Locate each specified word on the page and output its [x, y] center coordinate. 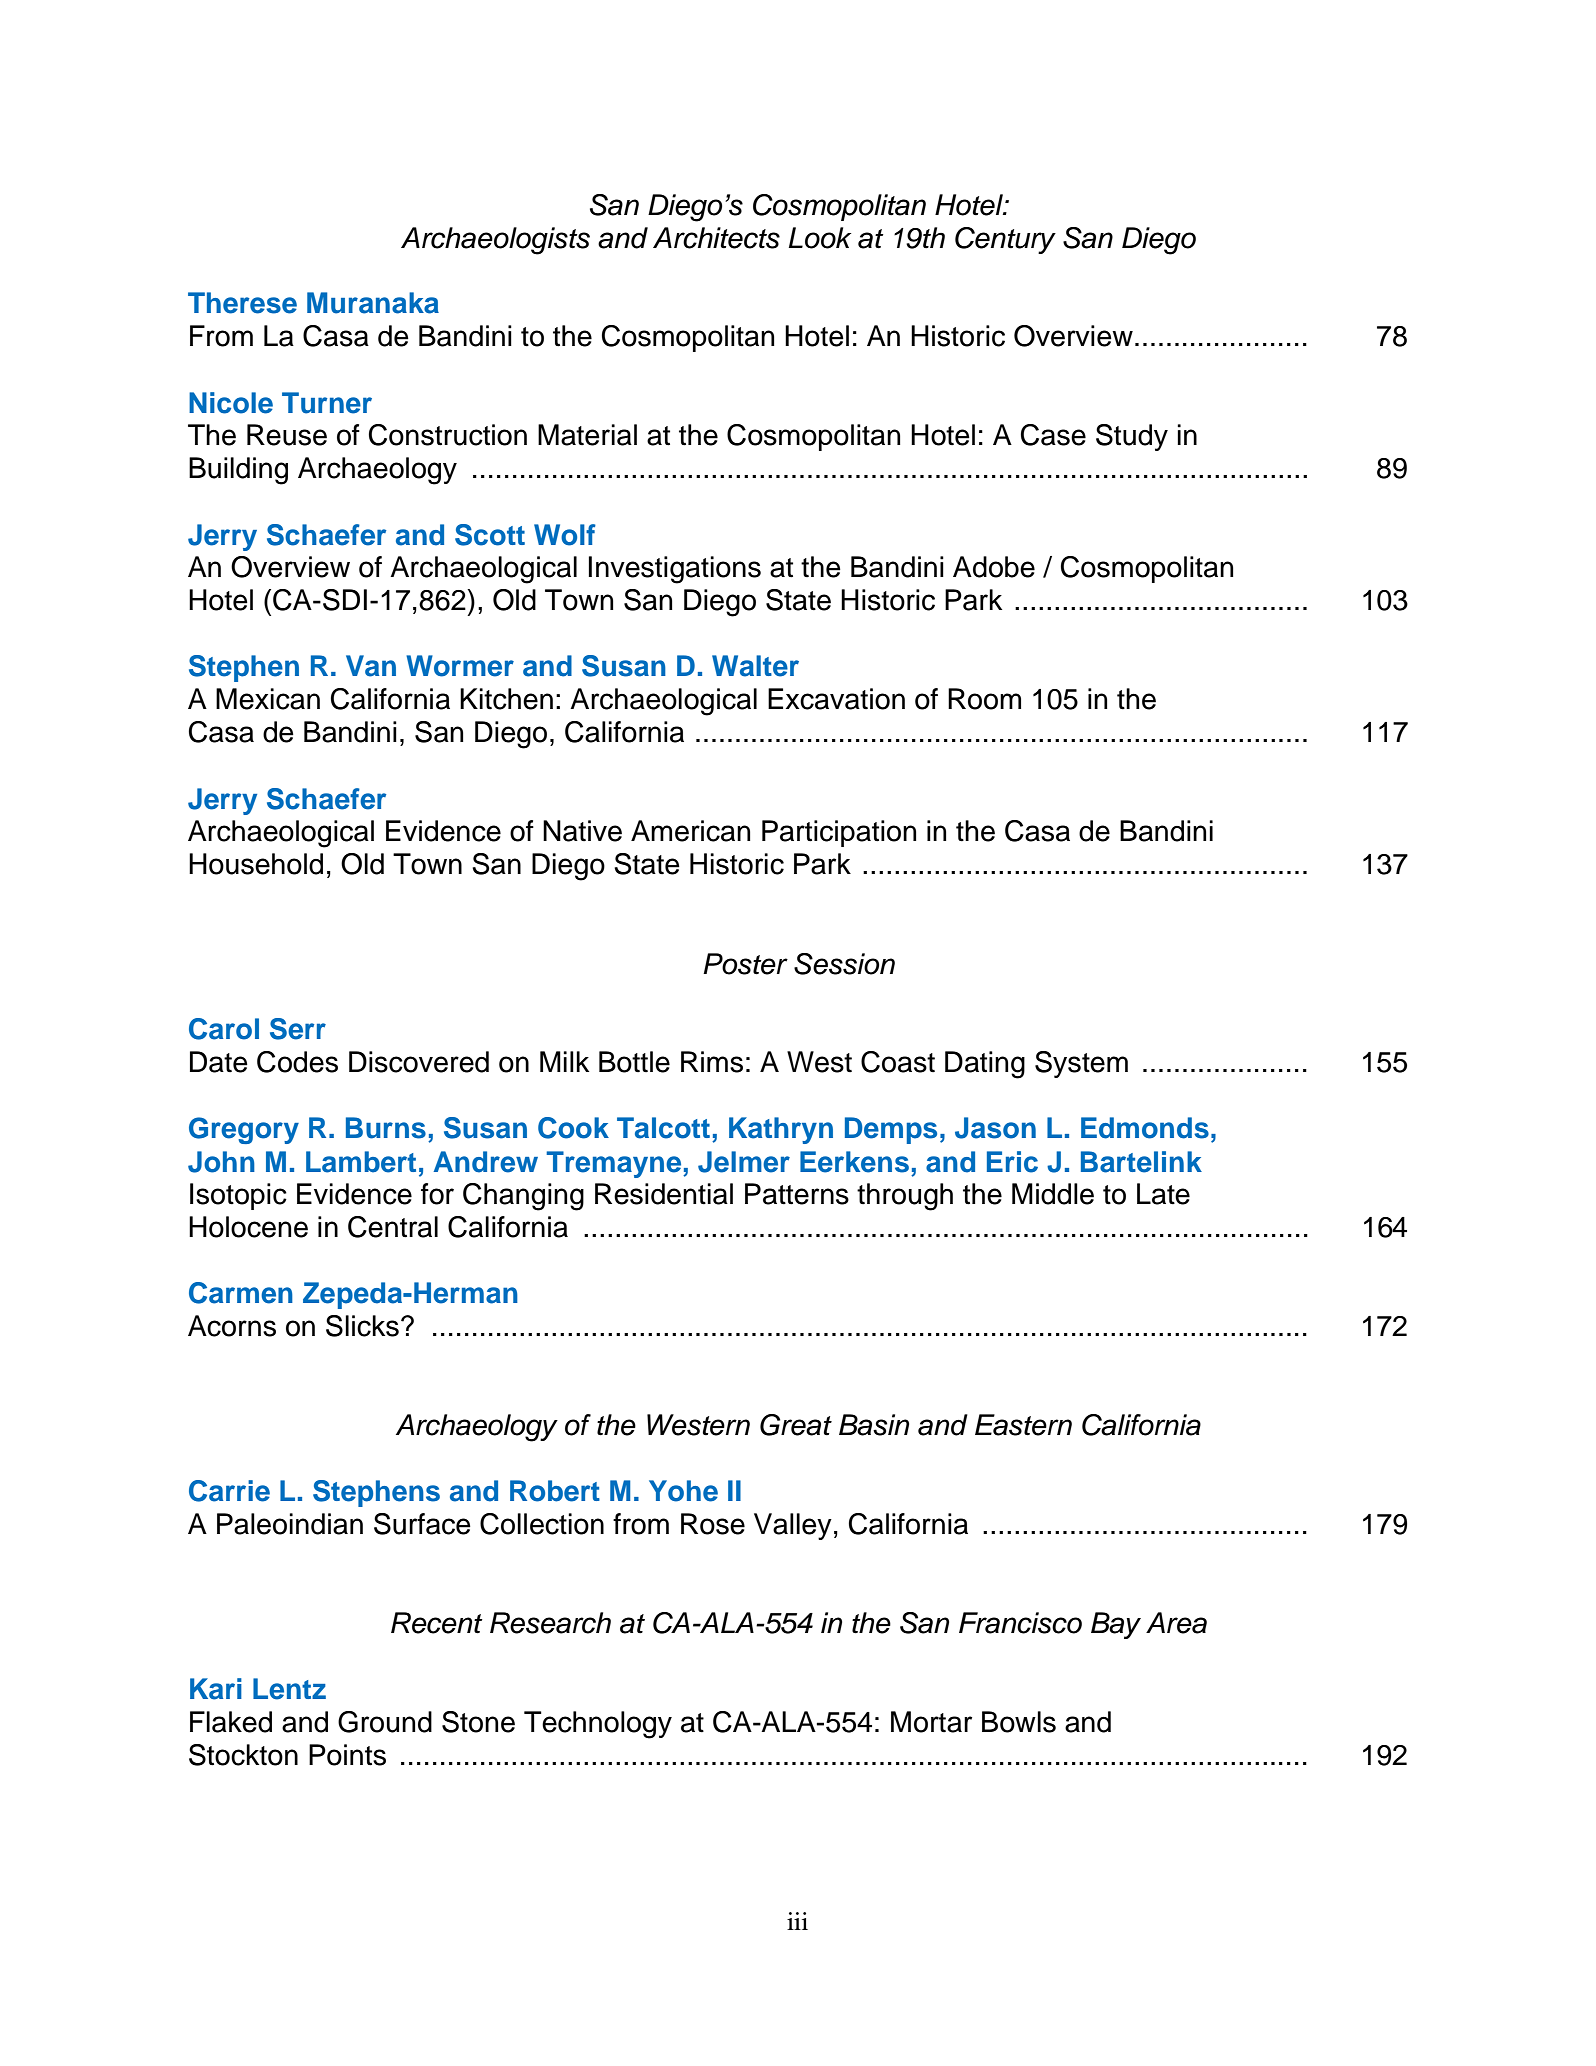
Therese [242, 303]
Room [984, 699]
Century [1005, 240]
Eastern [1023, 1425]
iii [797, 1921]
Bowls [1019, 1722]
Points [347, 1755]
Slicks [362, 1326]
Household [256, 864]
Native [582, 831]
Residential [664, 1194]
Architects [716, 238]
